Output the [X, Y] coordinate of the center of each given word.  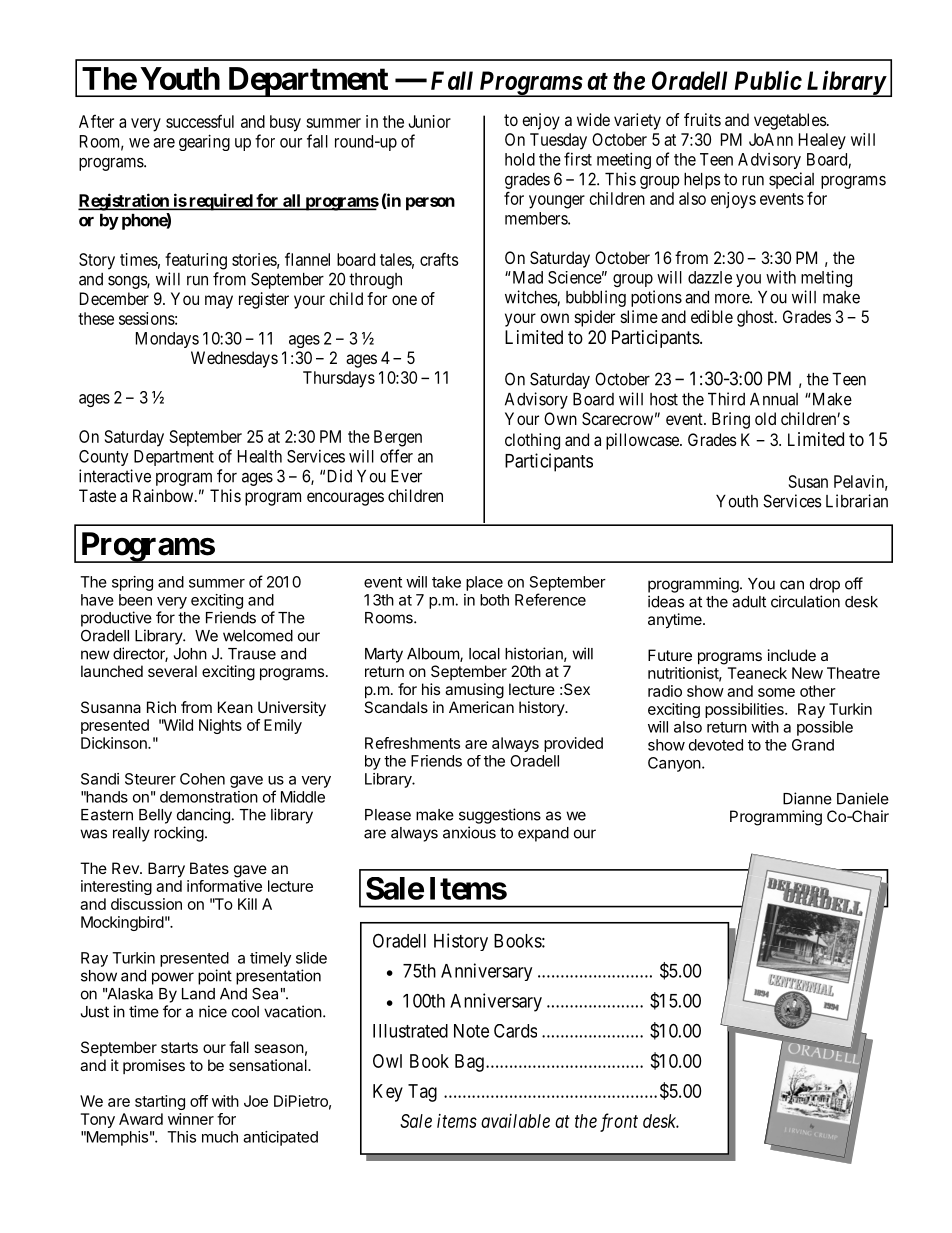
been [135, 600]
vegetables [790, 121]
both [494, 600]
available [515, 1121]
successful [200, 121]
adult [749, 602]
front [619, 1122]
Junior [429, 121]
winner [191, 1119]
